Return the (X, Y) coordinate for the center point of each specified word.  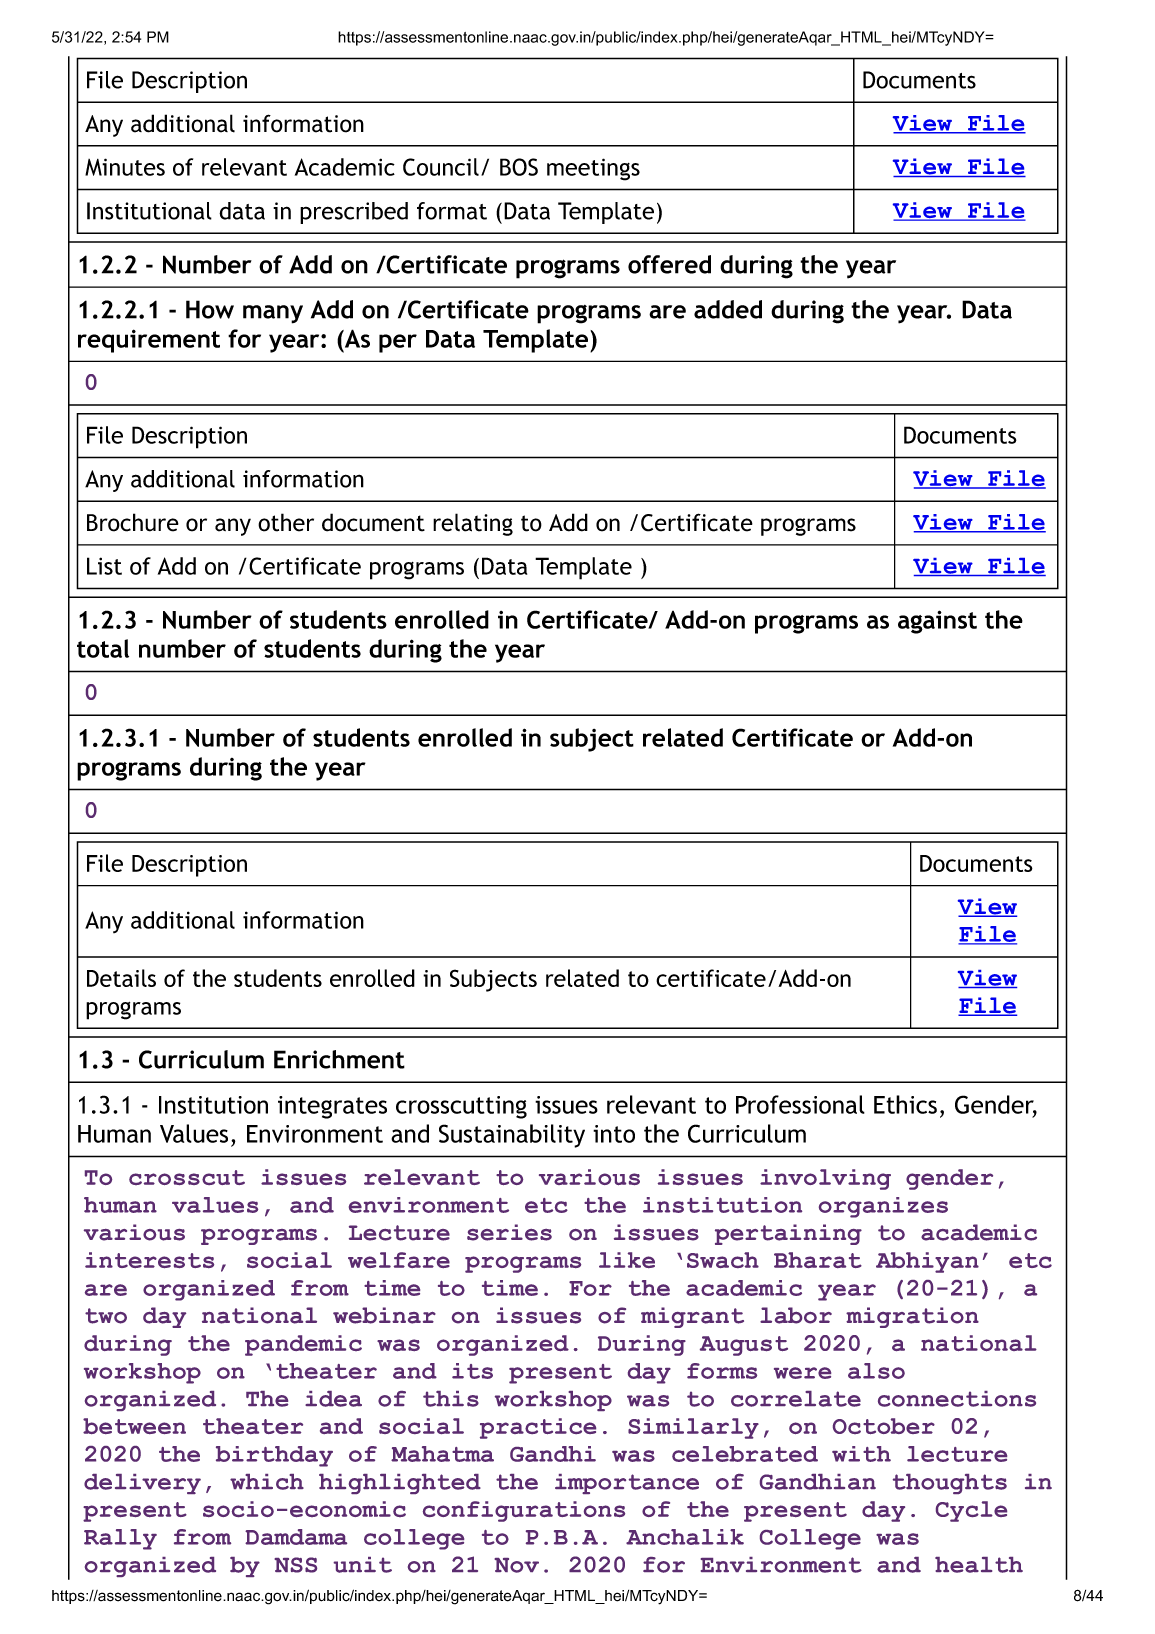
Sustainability (512, 1136)
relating (473, 524)
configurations (524, 1511)
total (103, 648)
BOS (519, 167)
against (937, 622)
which (267, 1482)
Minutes (125, 167)
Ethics (905, 1104)
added (728, 309)
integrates (332, 1107)
